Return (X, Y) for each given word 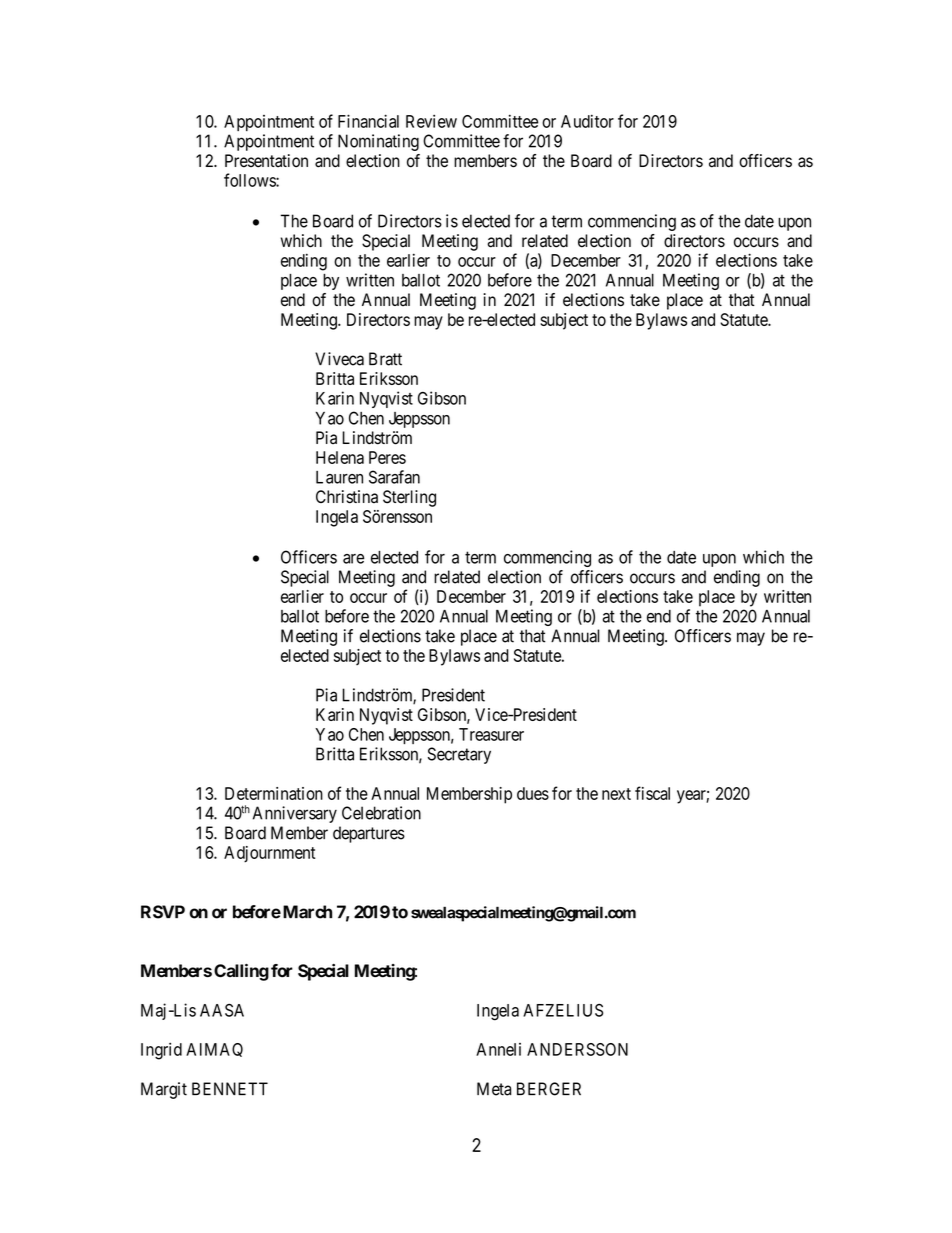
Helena (340, 457)
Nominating (378, 142)
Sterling (409, 498)
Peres (387, 457)
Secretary (459, 755)
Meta (494, 1089)
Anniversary (295, 814)
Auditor (587, 121)
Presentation (266, 161)
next (616, 794)
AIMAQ (214, 1050)
